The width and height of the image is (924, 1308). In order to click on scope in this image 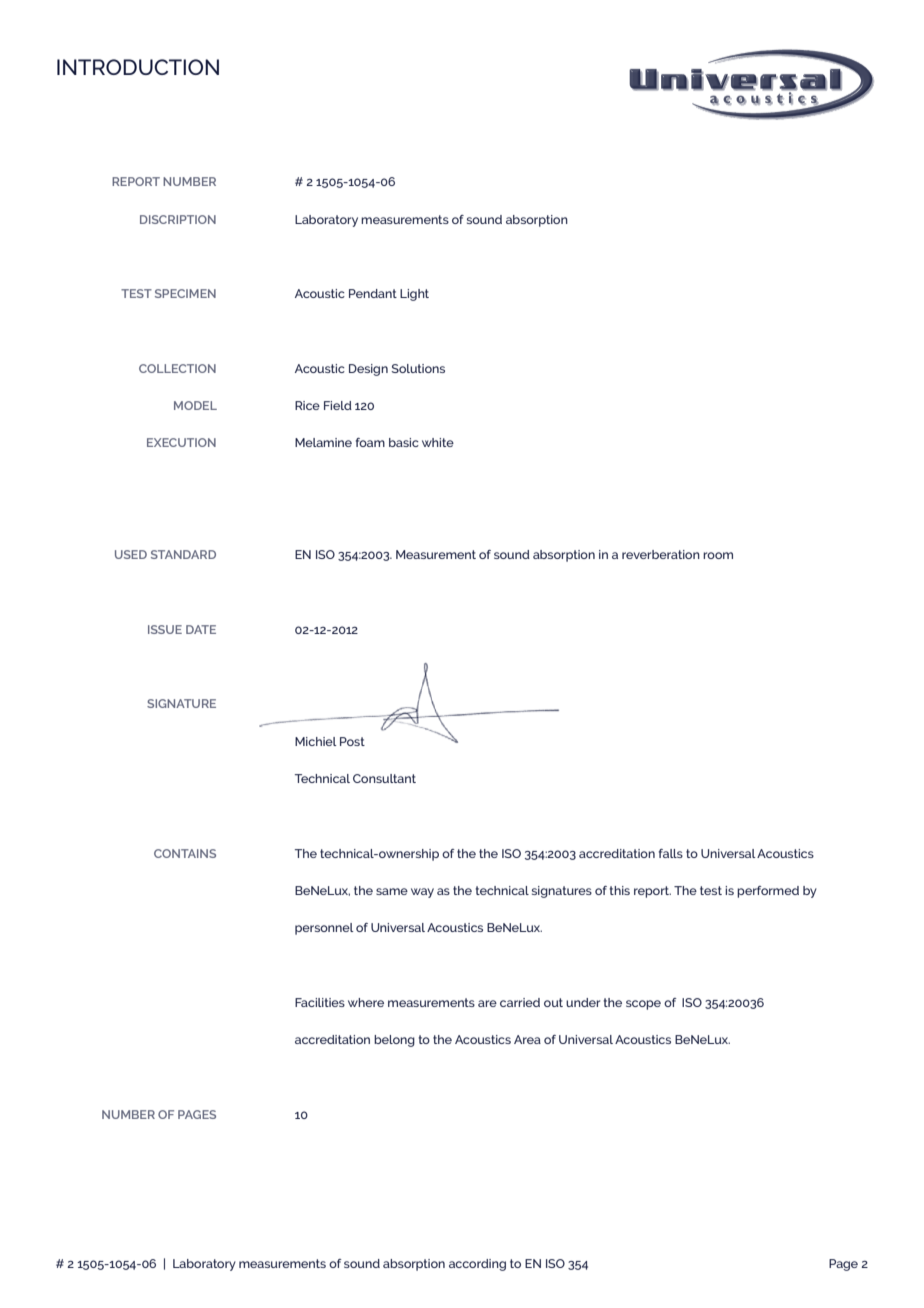, I will do `click(643, 1005)`.
